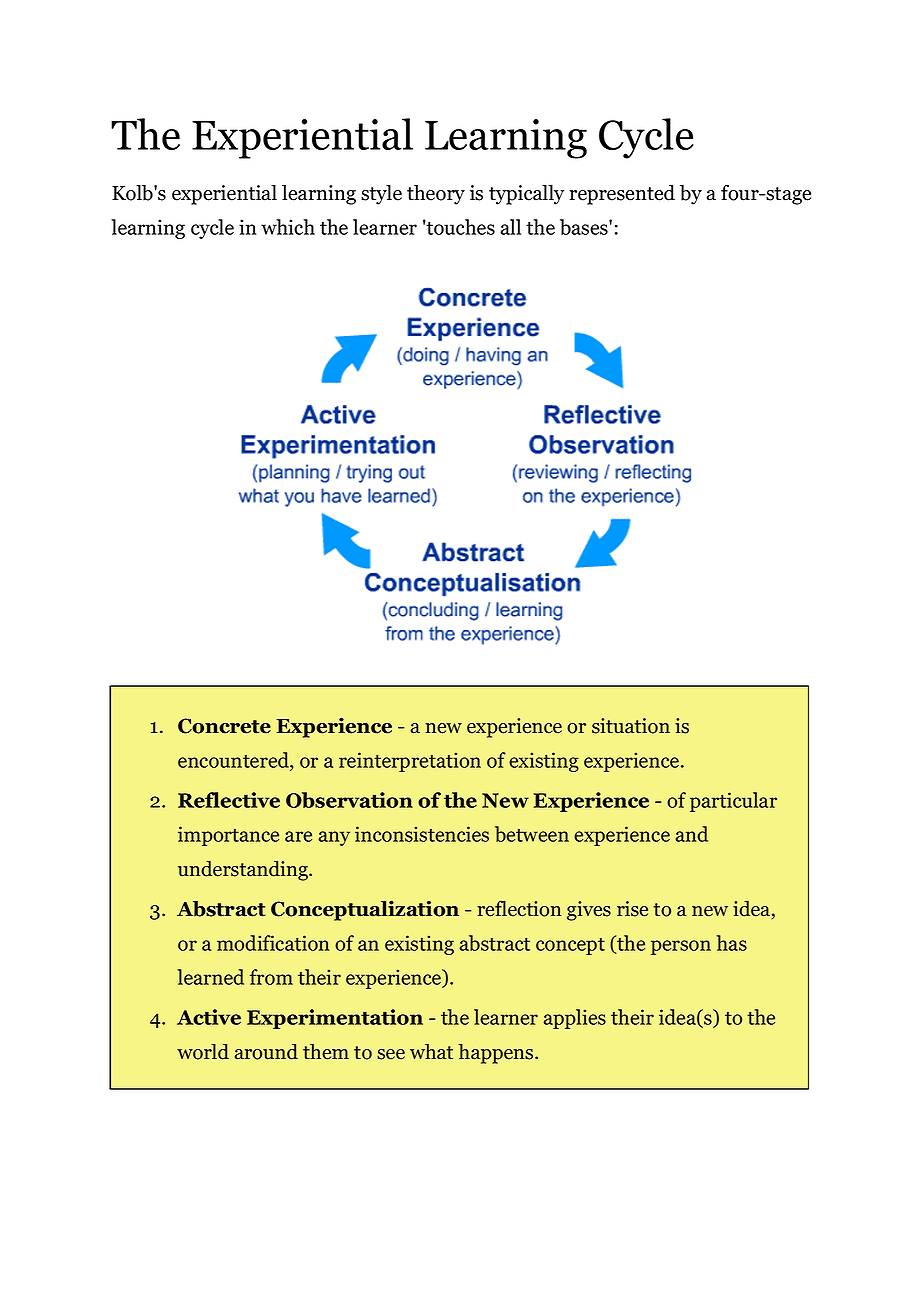 The image size is (924, 1308). What do you see at coordinates (266, 1052) in the screenshot?
I see `around` at bounding box center [266, 1052].
